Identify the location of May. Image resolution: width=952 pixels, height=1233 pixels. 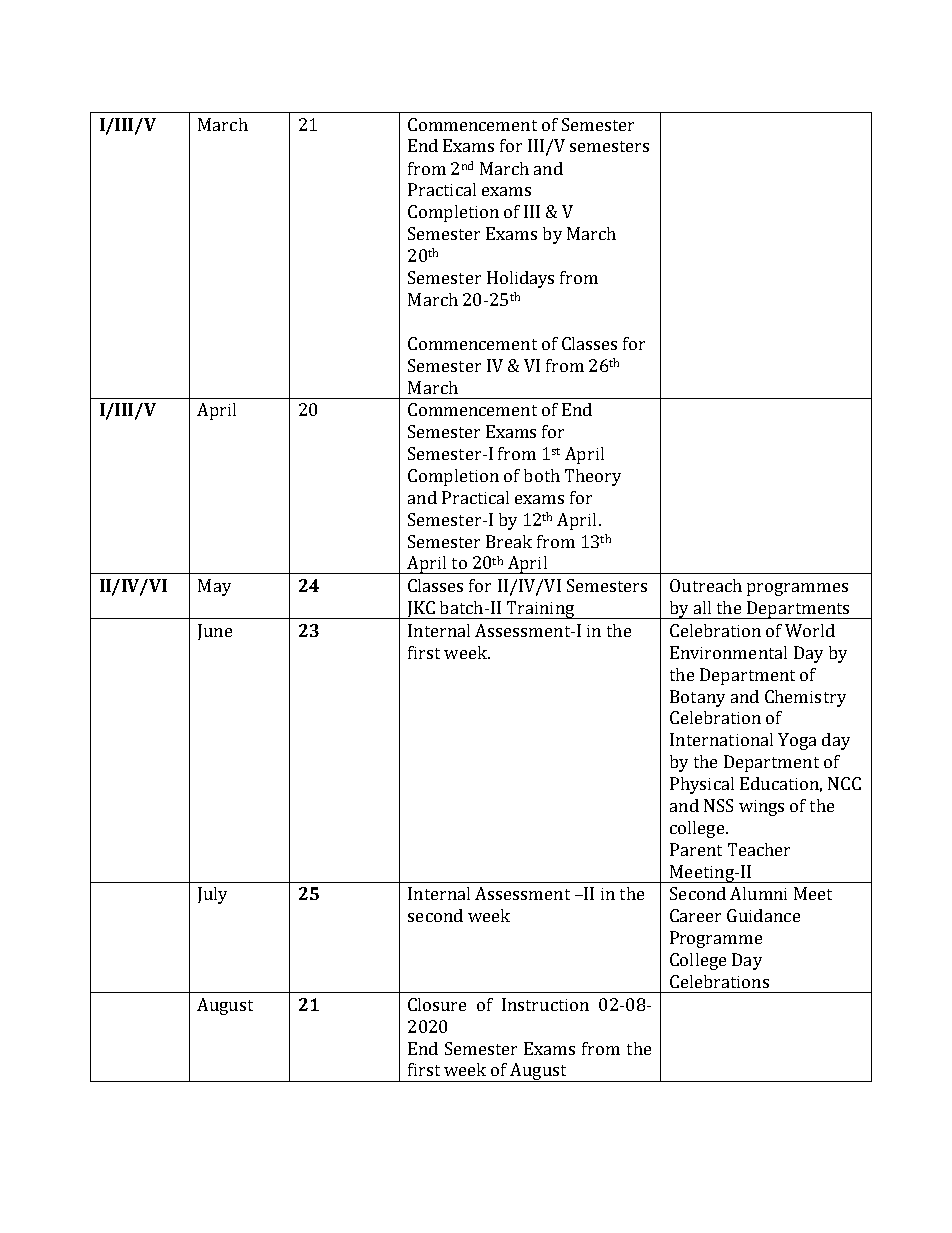
(214, 587).
